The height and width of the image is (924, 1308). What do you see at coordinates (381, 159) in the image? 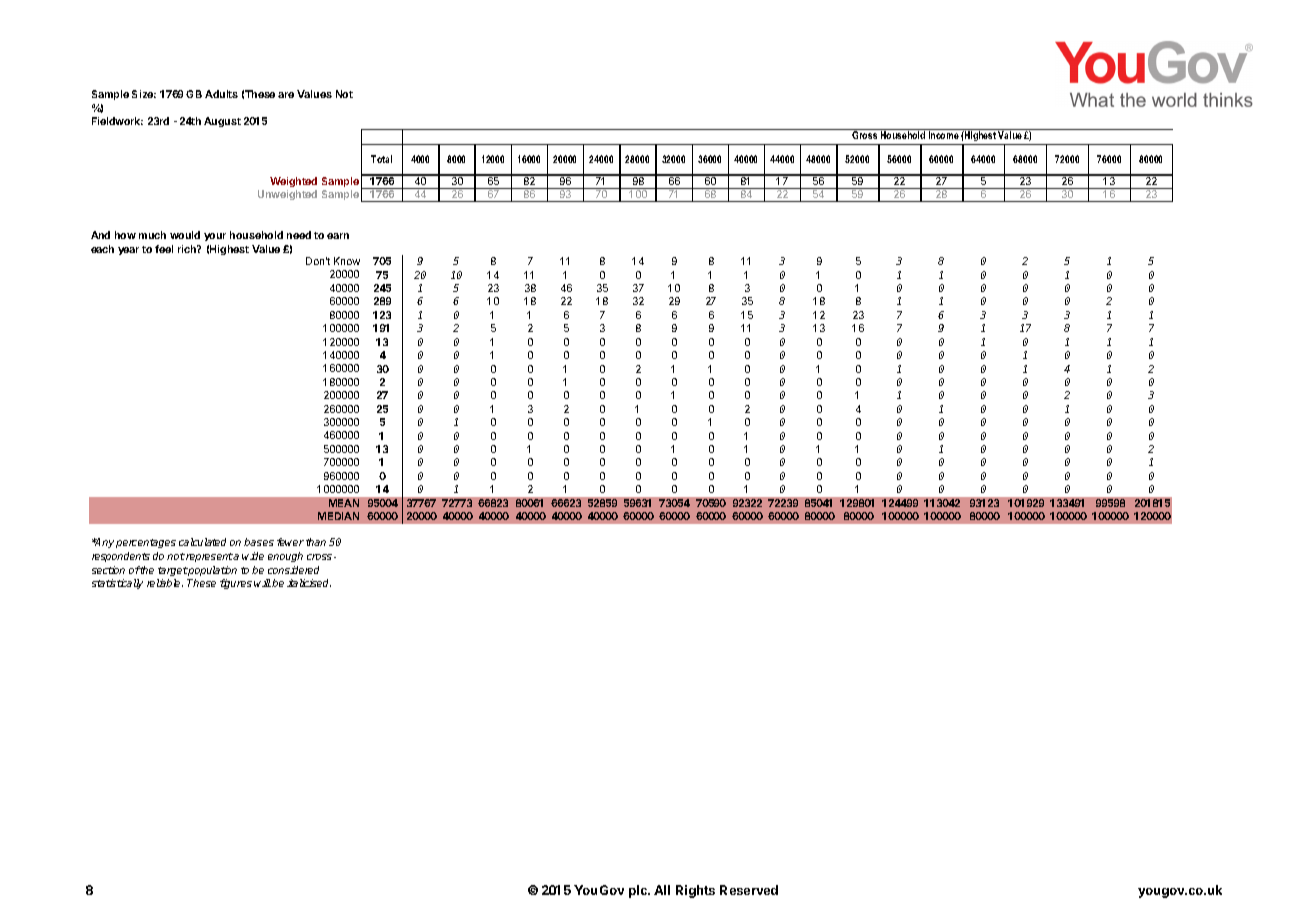
I see `Total` at bounding box center [381, 159].
